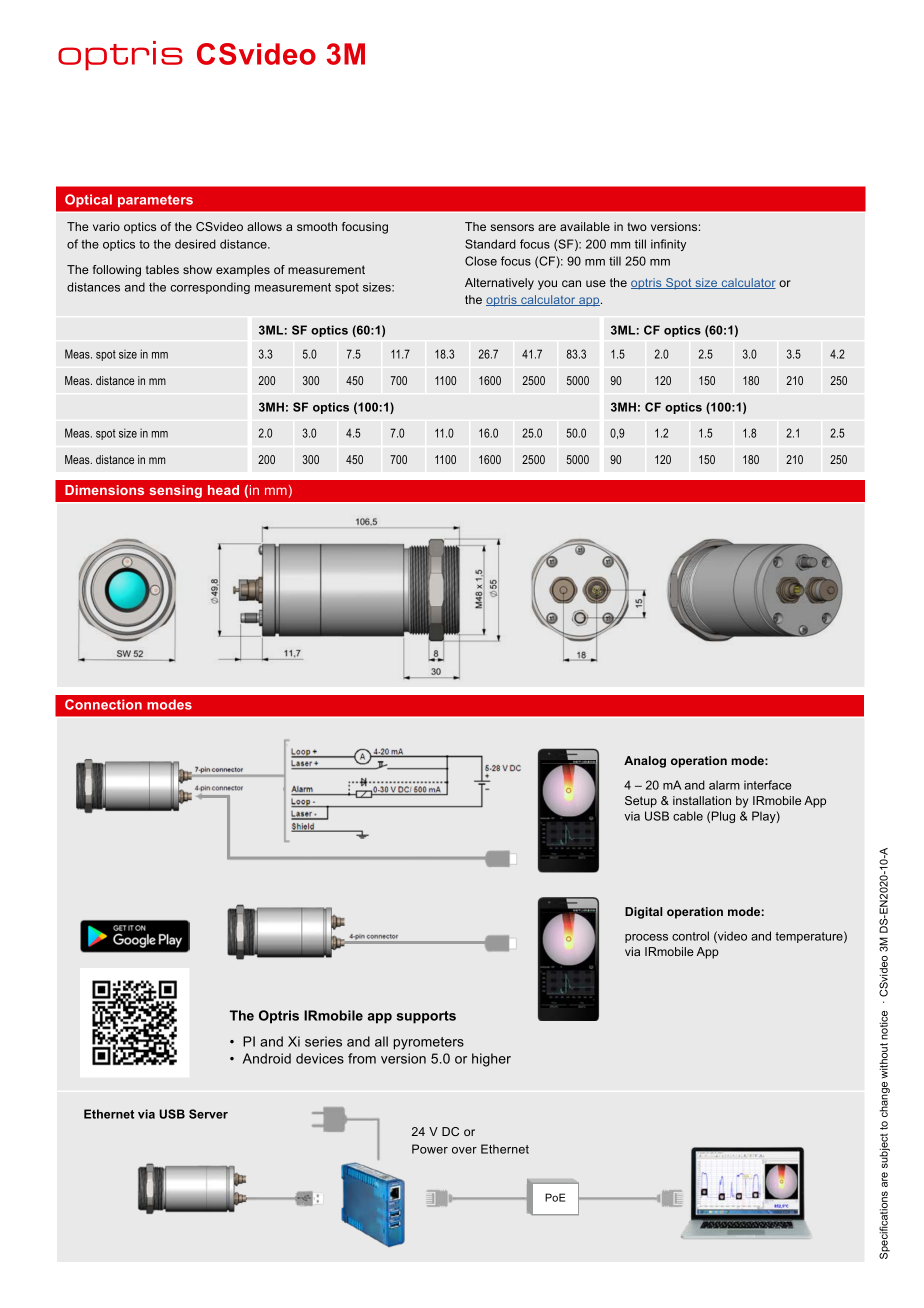 This page has width=924, height=1308. Describe the element at coordinates (430, 1149) in the page. I see `Power` at that location.
